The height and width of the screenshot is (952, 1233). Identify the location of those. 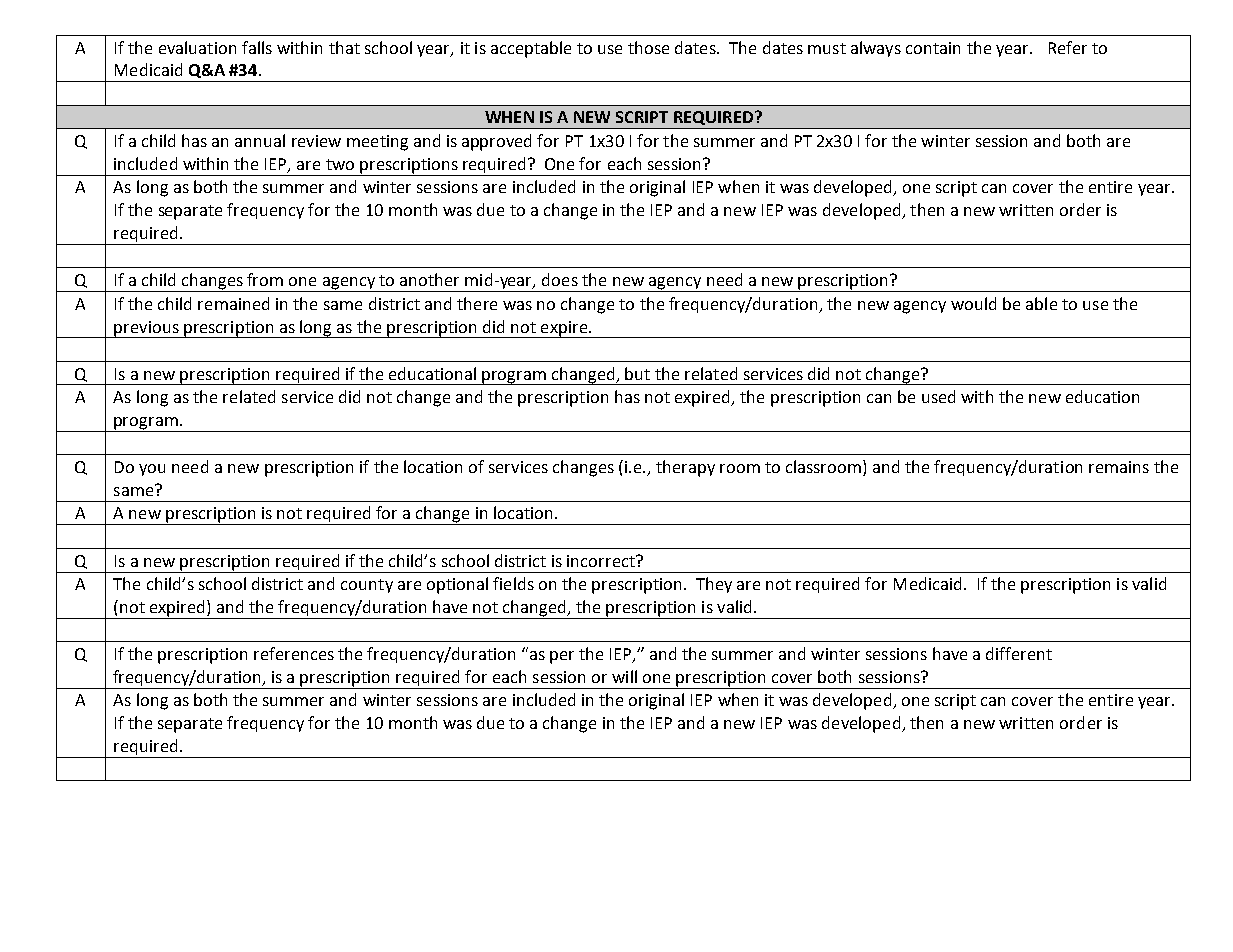
(648, 47).
